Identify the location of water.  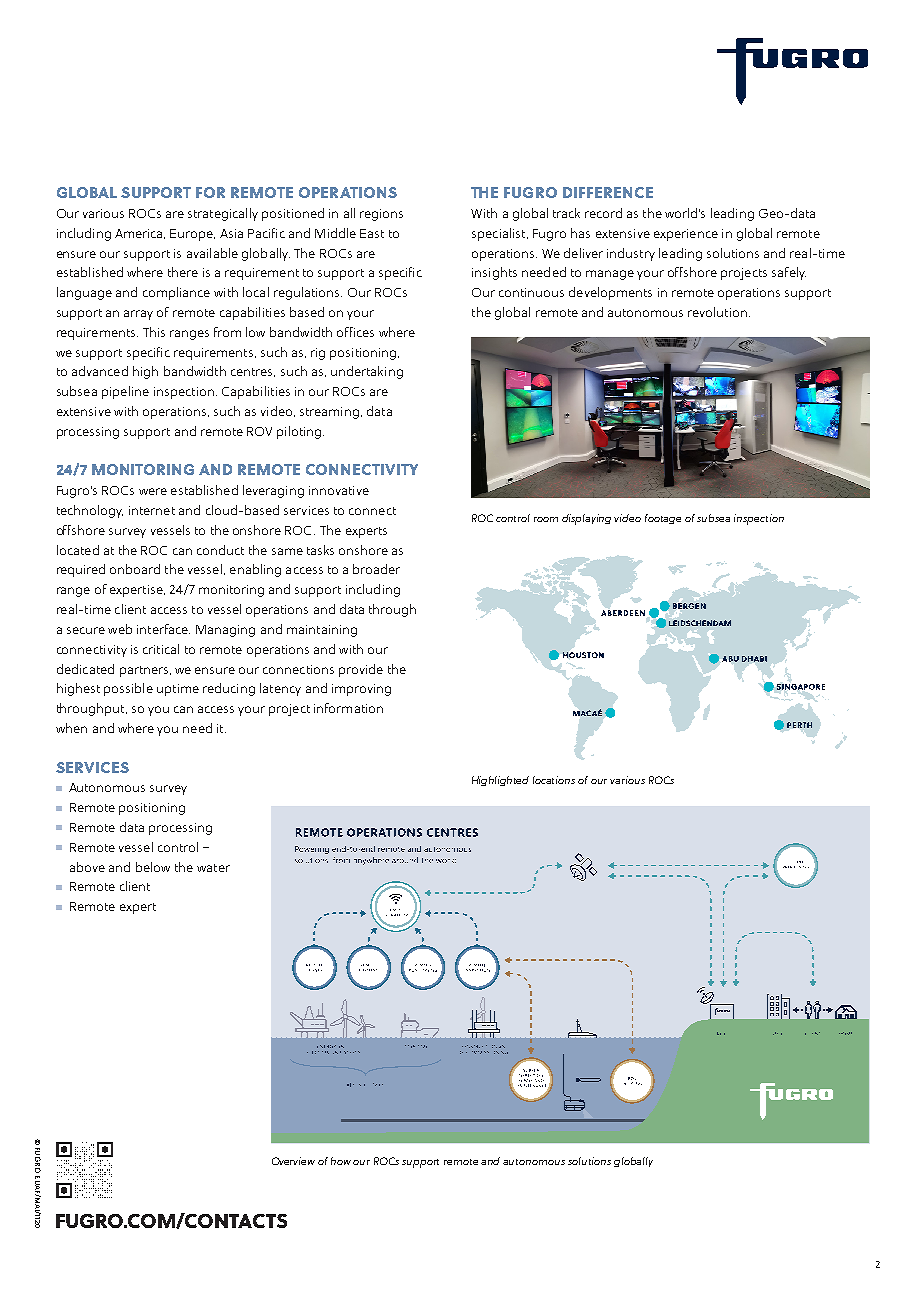
(213, 868).
